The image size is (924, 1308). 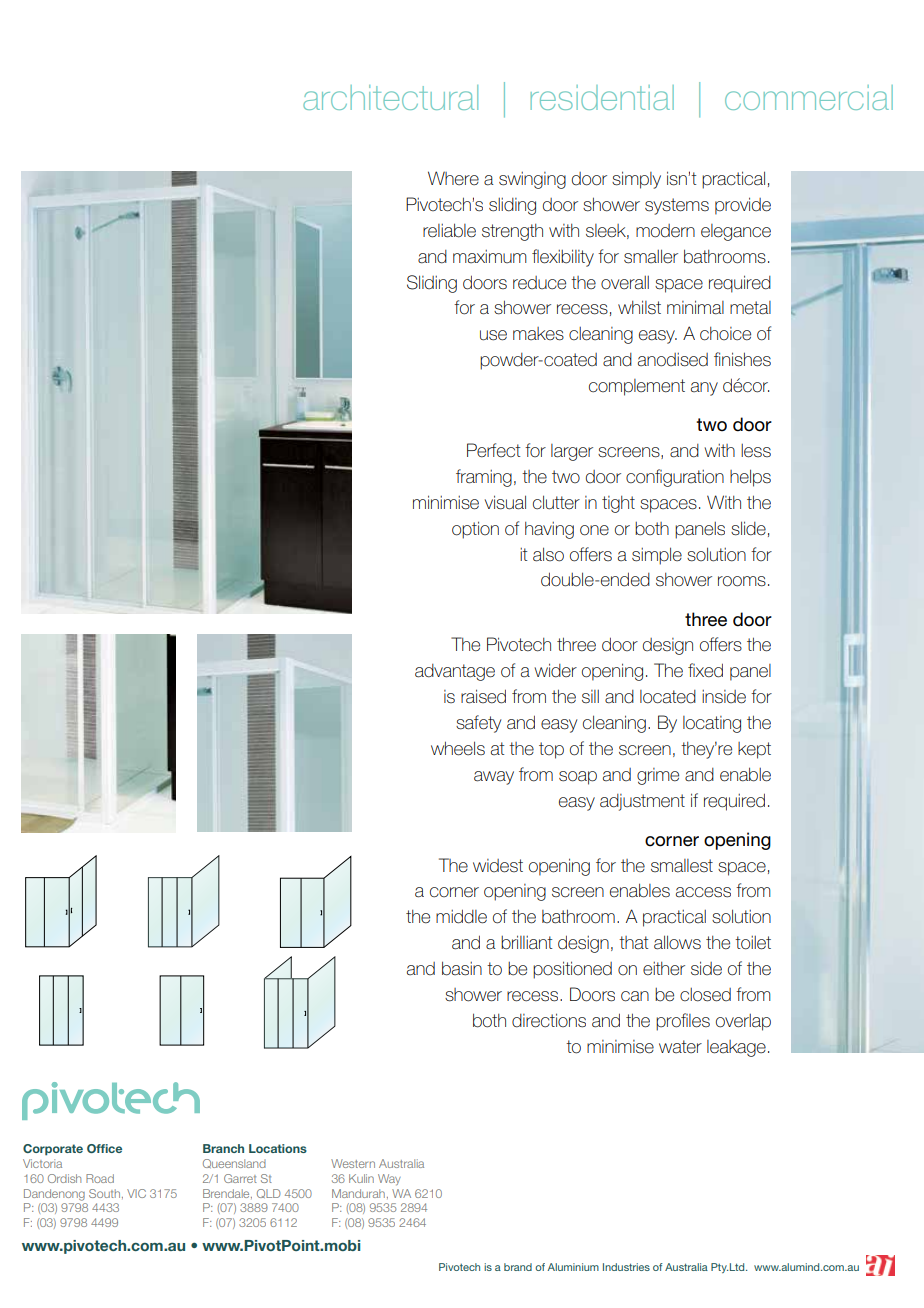 I want to click on fixed, so click(x=705, y=670).
